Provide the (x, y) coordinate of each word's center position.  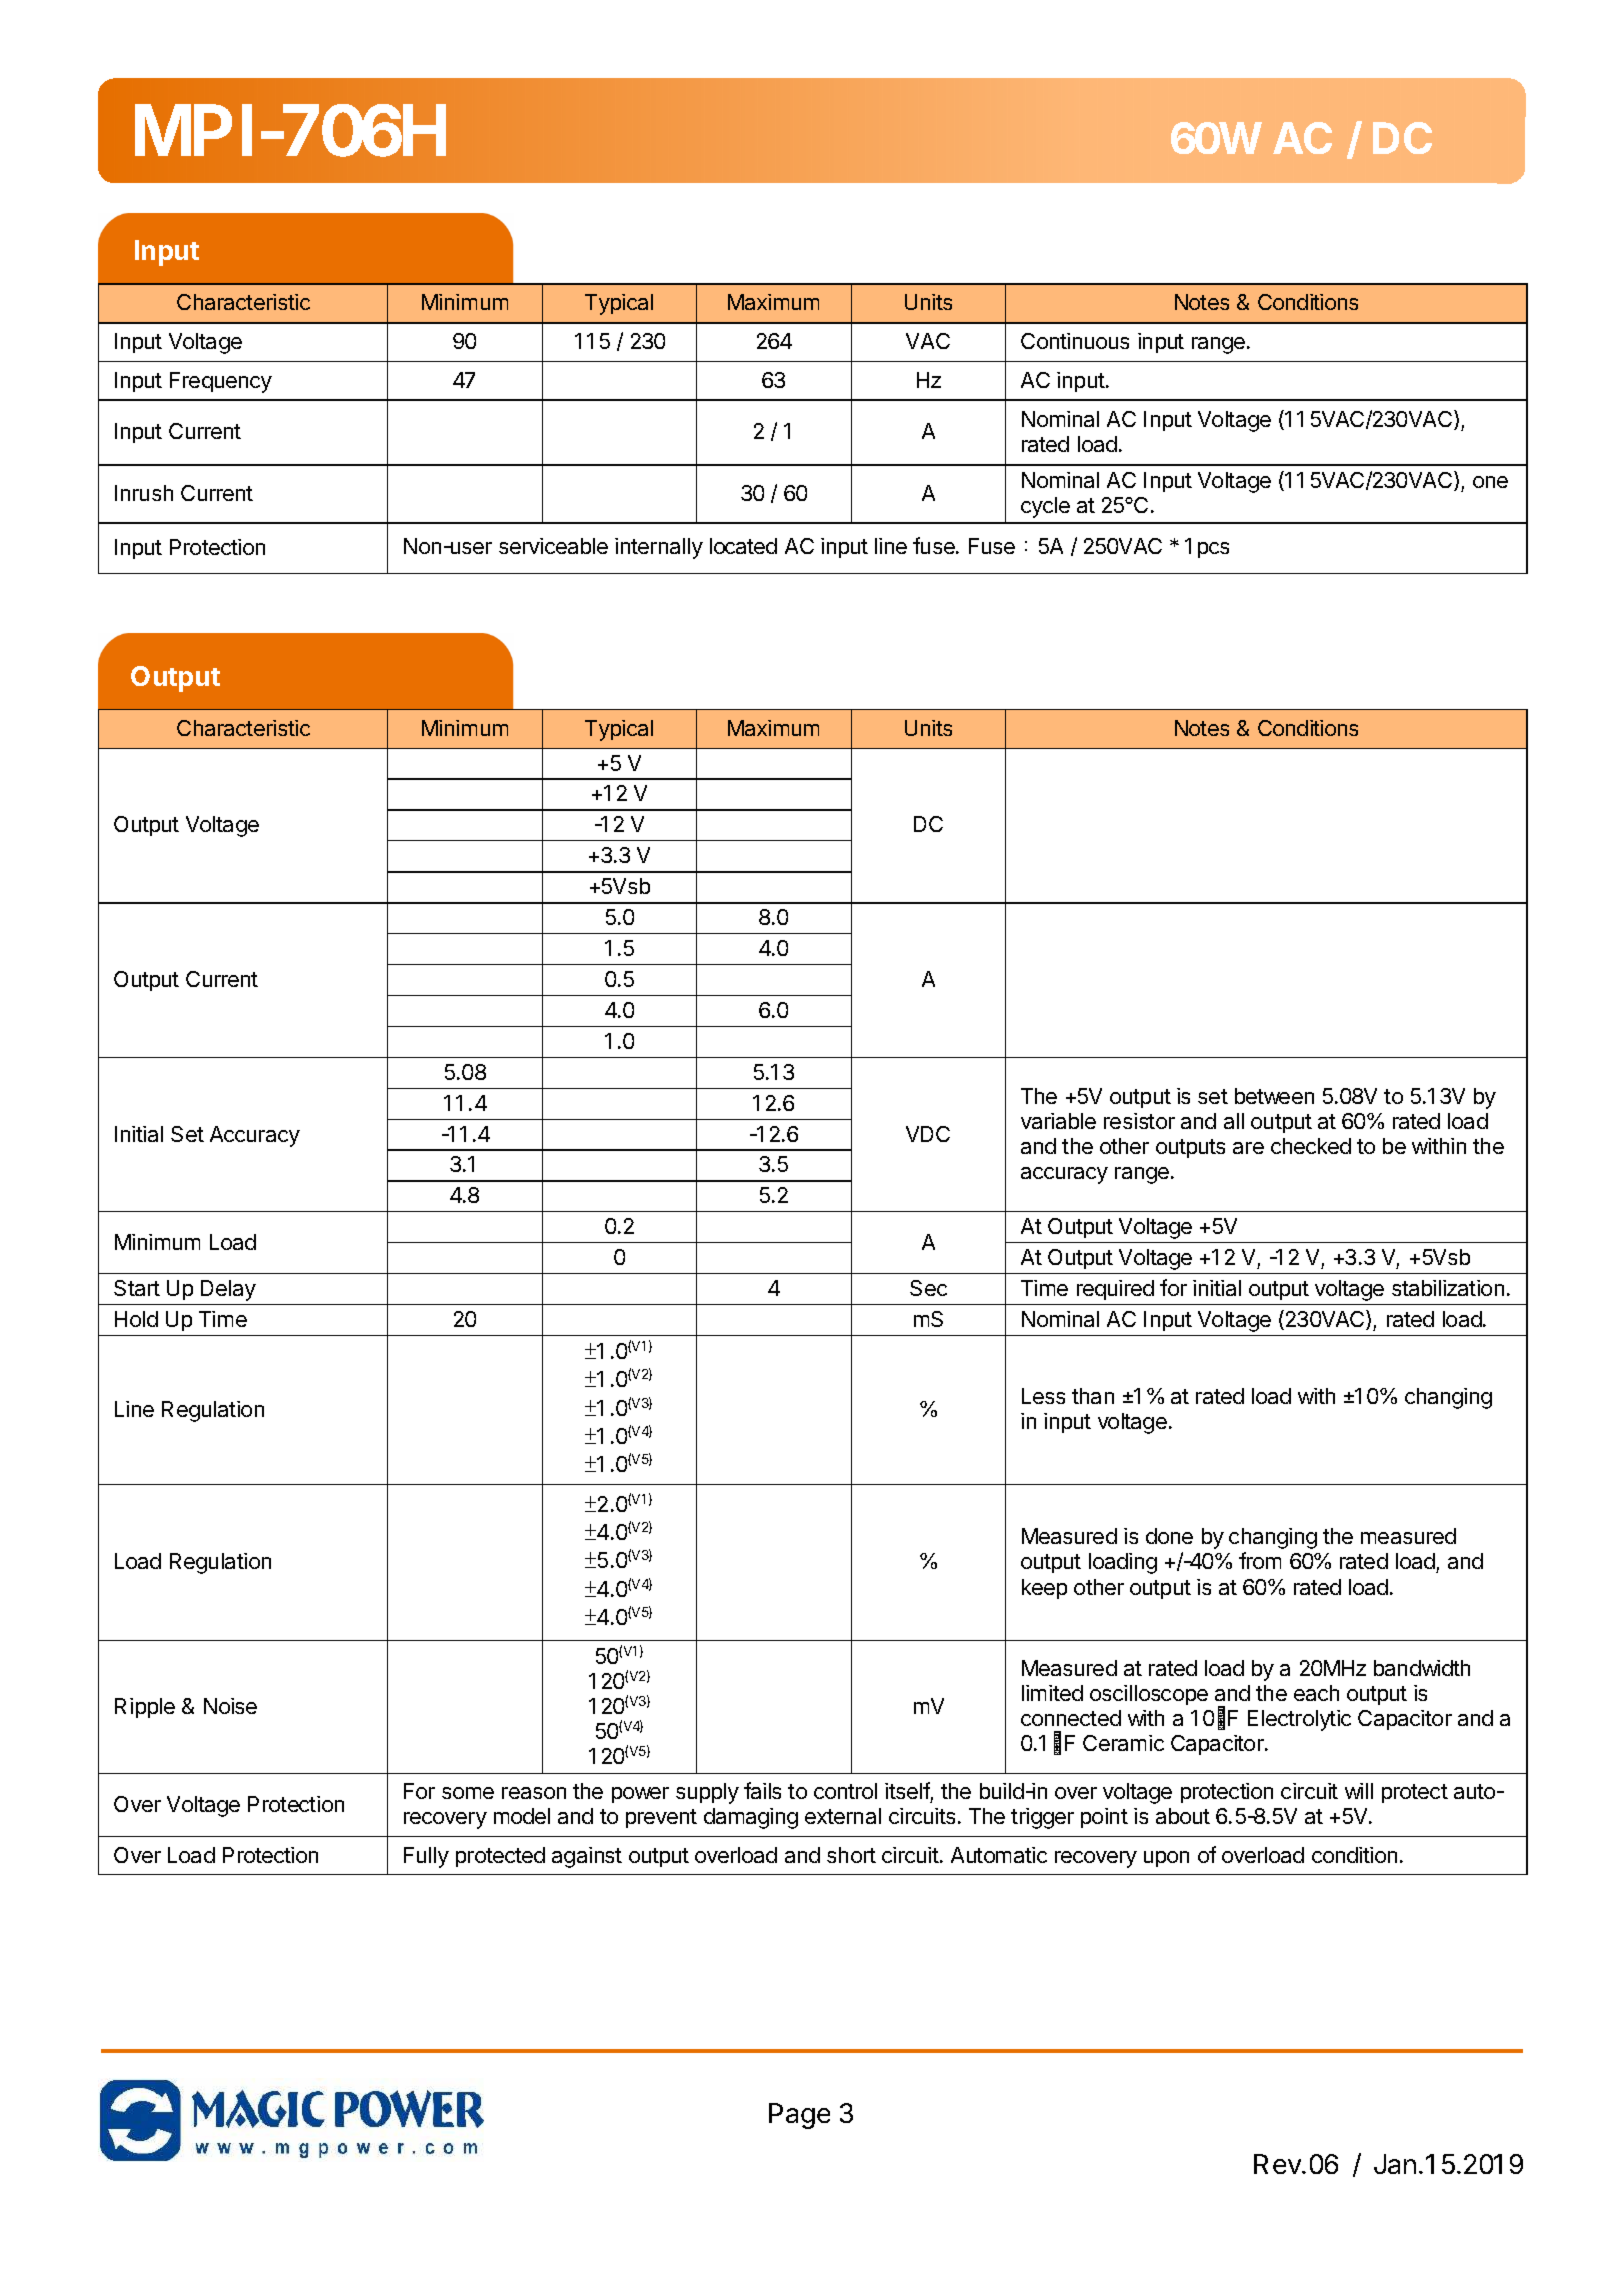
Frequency (221, 382)
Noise (230, 1706)
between (1274, 1096)
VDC (928, 1134)
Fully (426, 1857)
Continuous (1075, 341)
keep (1044, 1589)
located (743, 546)
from (1260, 1560)
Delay (228, 1290)
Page (799, 2116)
